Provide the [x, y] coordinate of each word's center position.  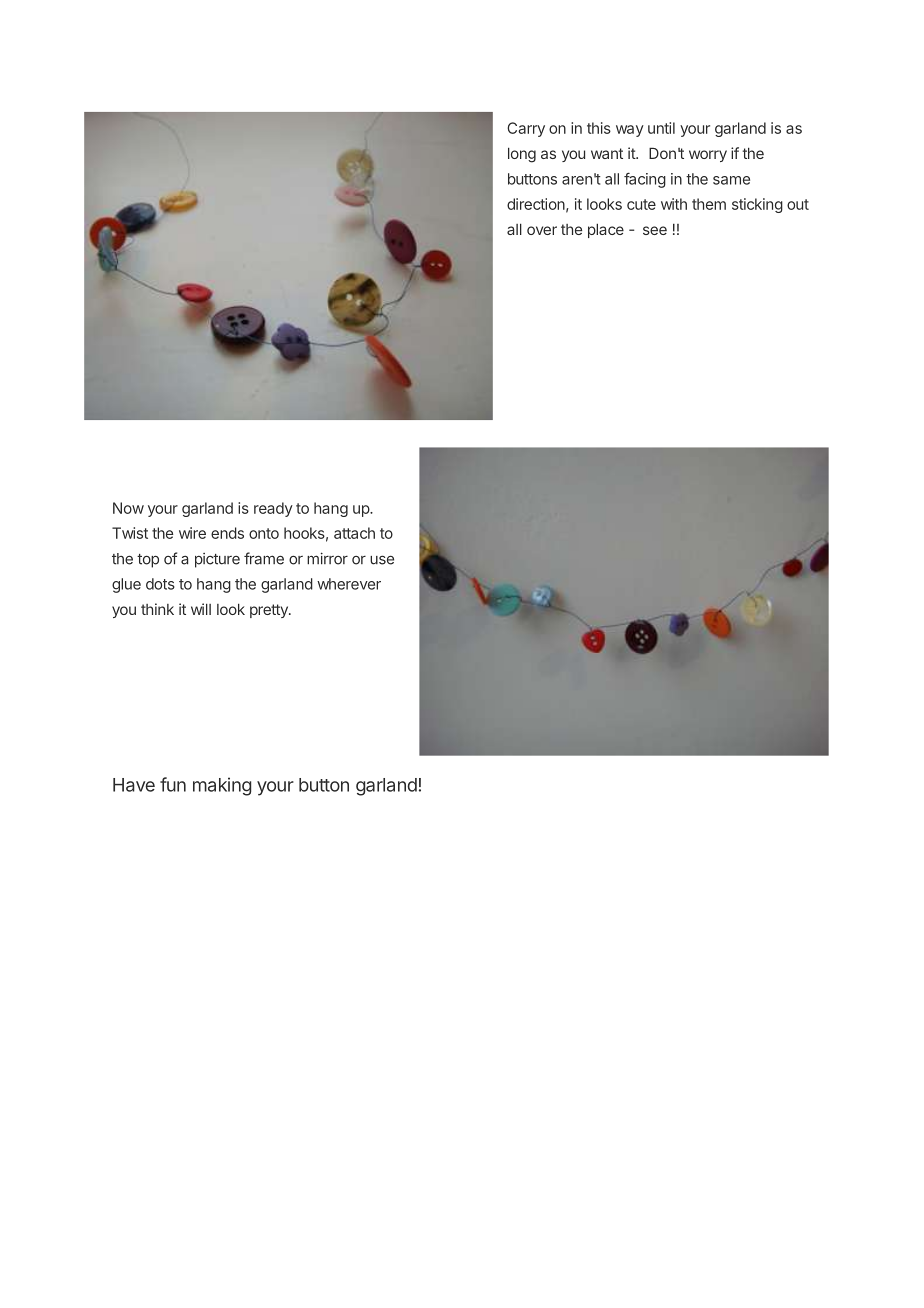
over [542, 230]
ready [273, 509]
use [382, 560]
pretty [270, 611]
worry [708, 156]
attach [354, 533]
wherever [349, 584]
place [606, 230]
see [655, 230]
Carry [526, 129]
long [522, 155]
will [201, 609]
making [222, 786]
